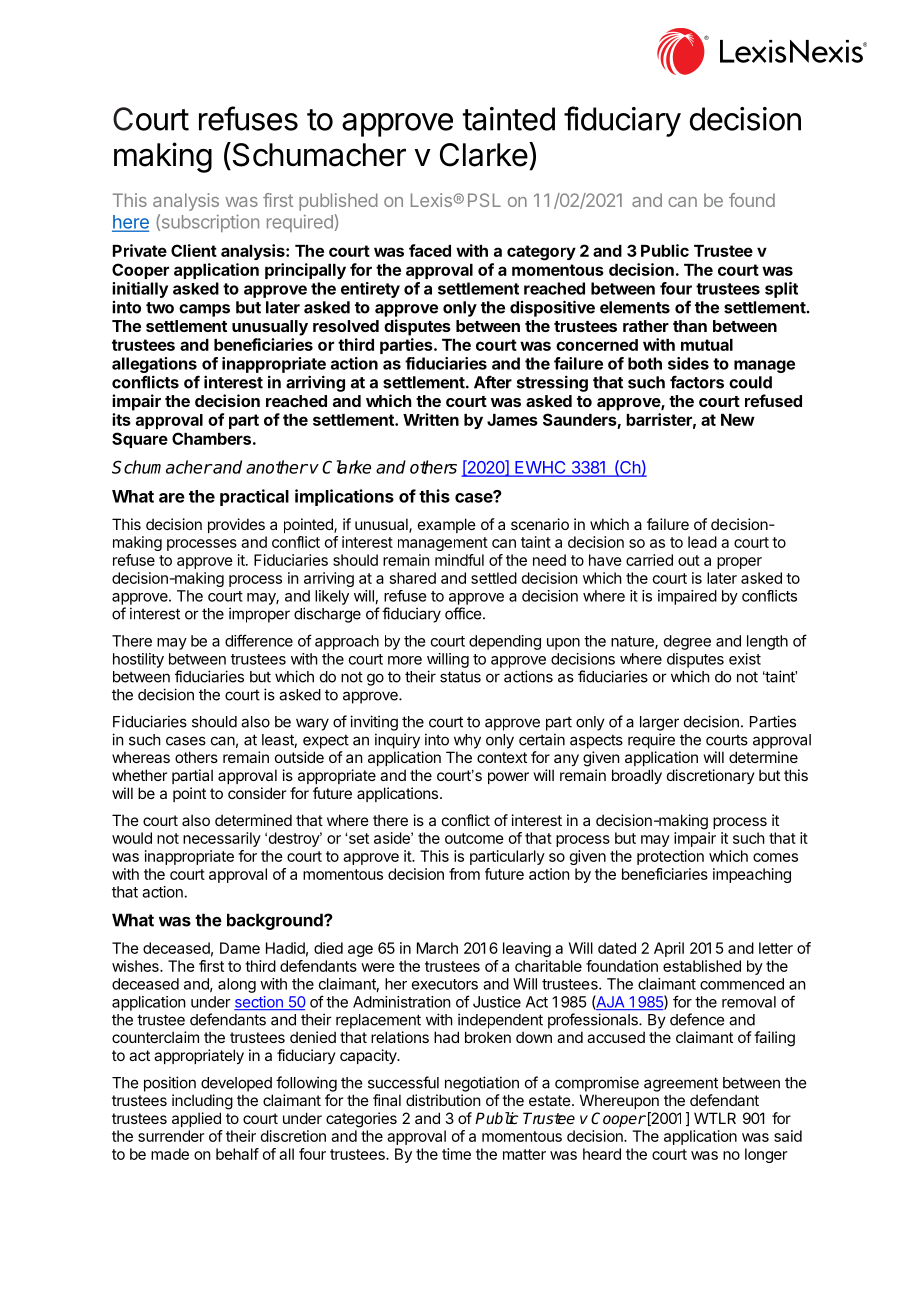 This screenshot has height=1307, width=924. What do you see at coordinates (681, 1084) in the screenshot?
I see `agreement` at bounding box center [681, 1084].
